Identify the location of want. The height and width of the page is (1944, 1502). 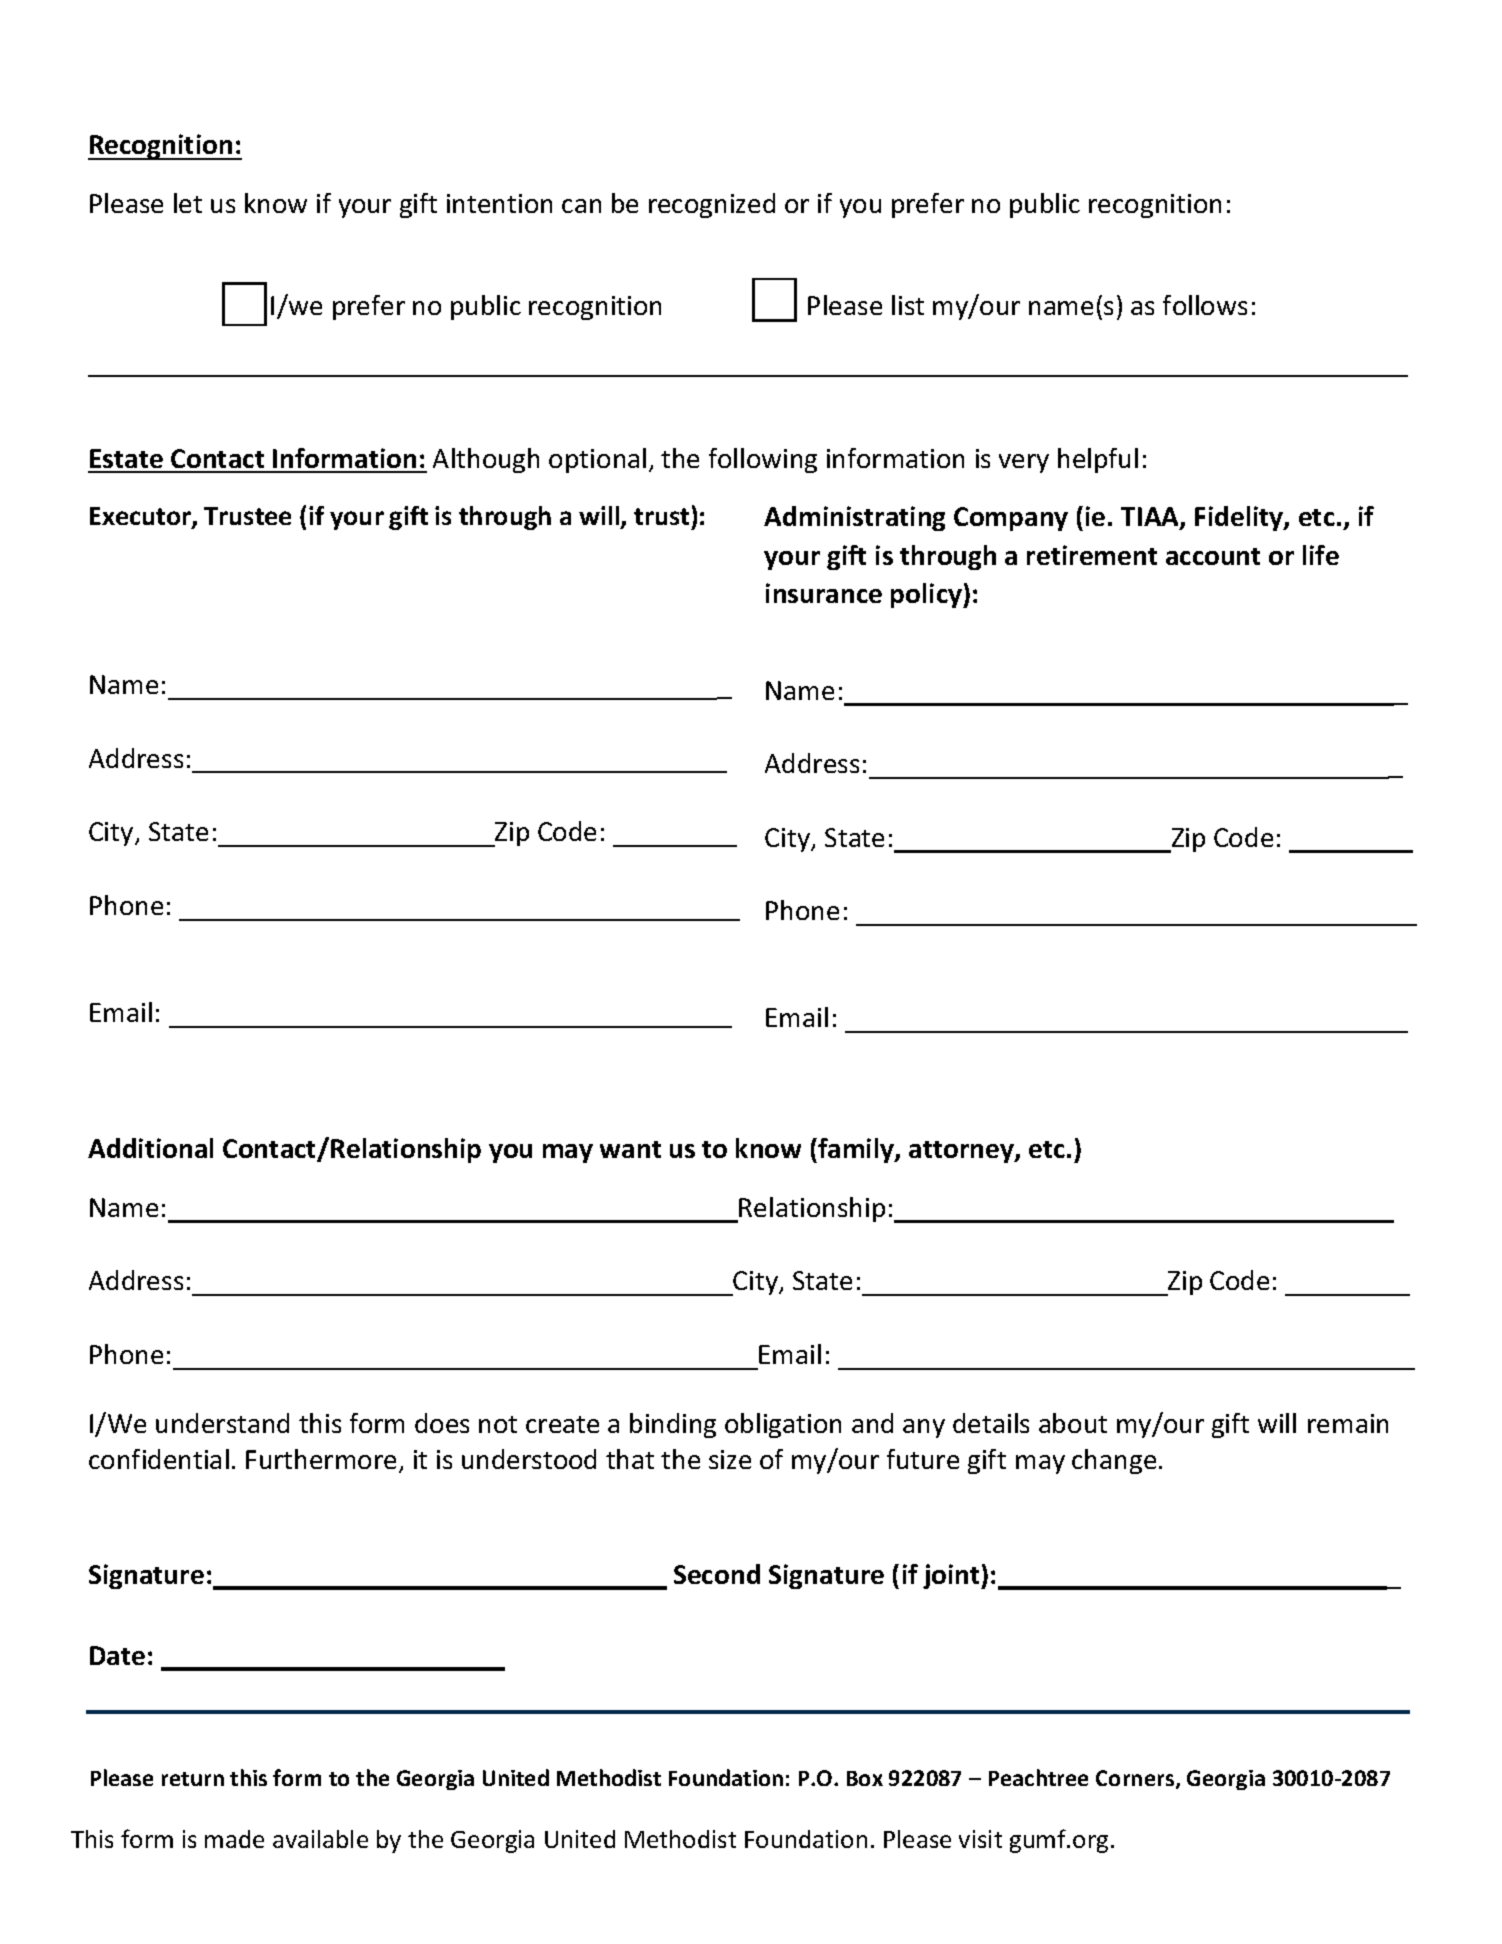
(630, 1149).
